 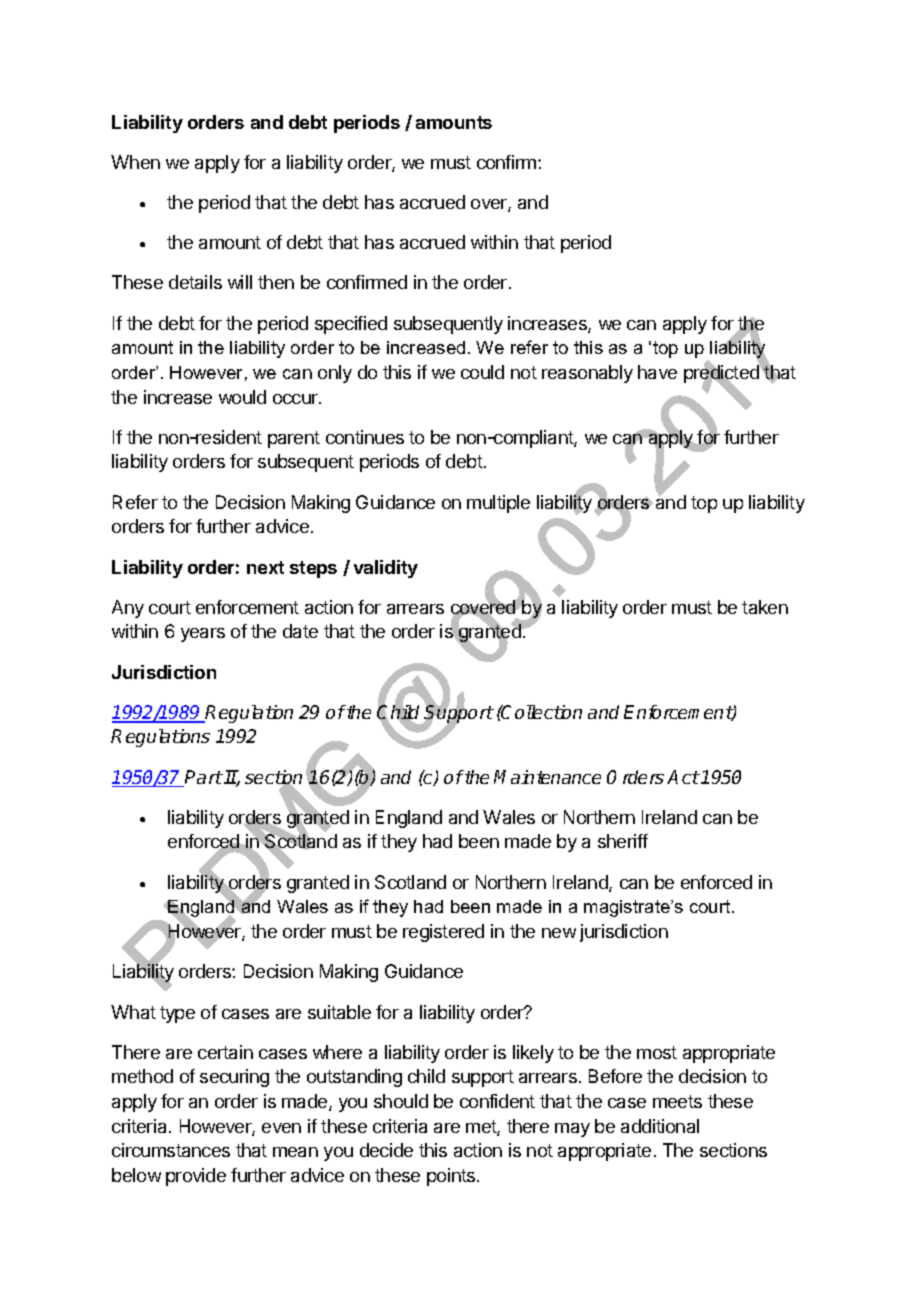 I want to click on circumstances, so click(x=171, y=1150).
